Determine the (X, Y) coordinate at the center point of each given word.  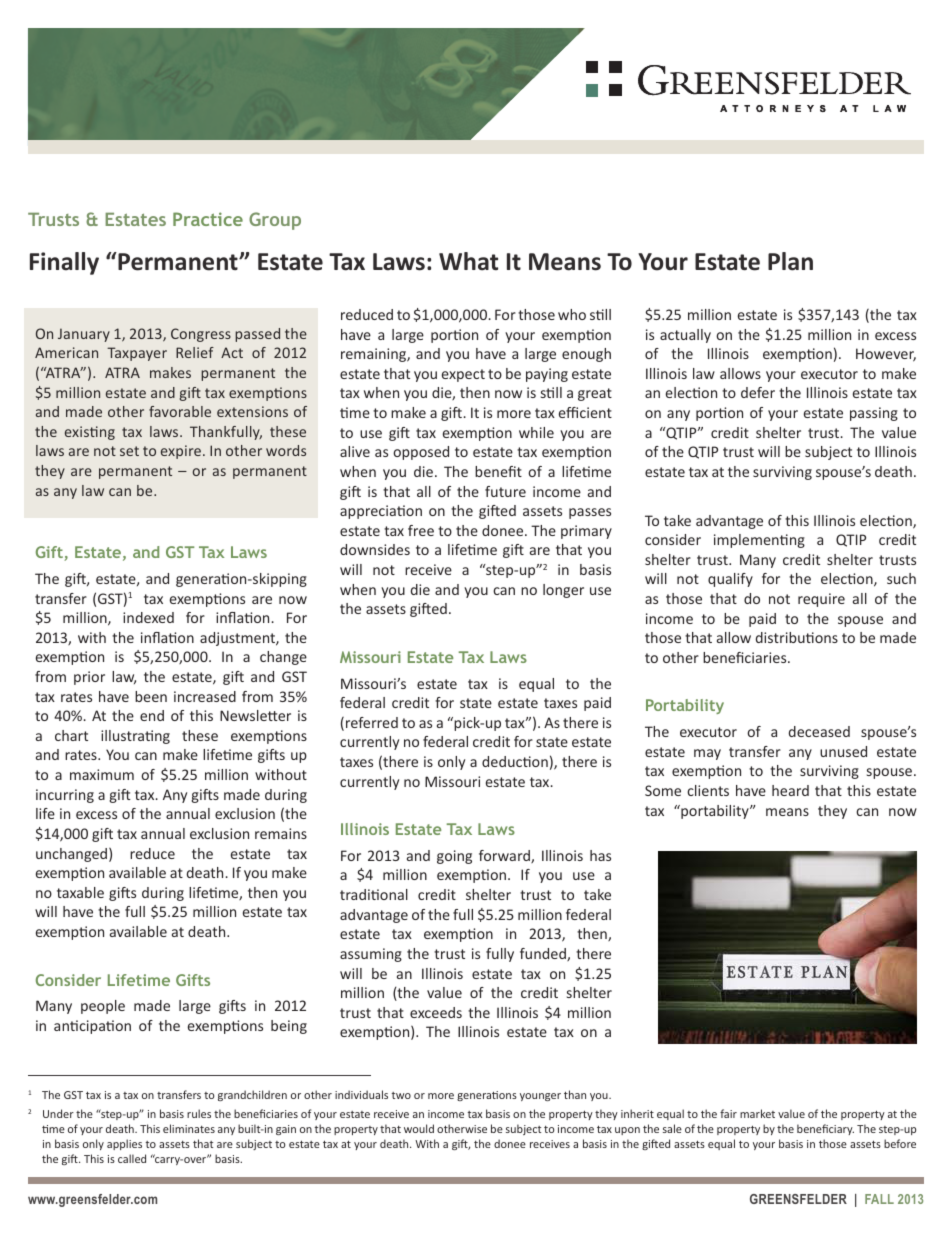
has (600, 855)
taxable (80, 892)
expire (182, 452)
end (152, 715)
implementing (759, 541)
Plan (790, 261)
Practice (208, 219)
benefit (498, 471)
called (132, 1158)
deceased (819, 731)
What (468, 261)
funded (544, 954)
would (419, 1128)
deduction (515, 761)
